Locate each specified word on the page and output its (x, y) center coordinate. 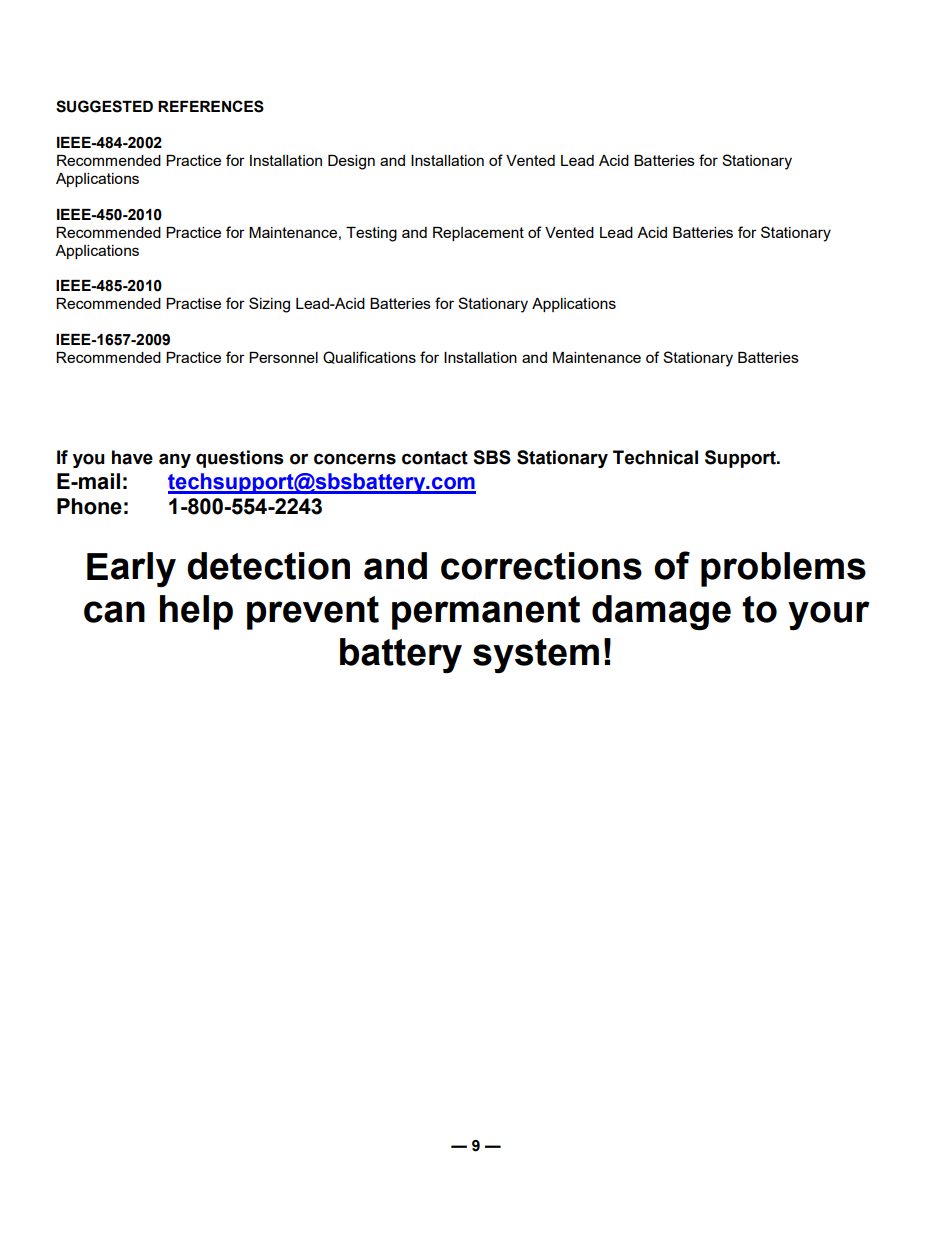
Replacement (478, 234)
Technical (655, 457)
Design (351, 162)
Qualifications (369, 357)
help (196, 612)
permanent (486, 613)
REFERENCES (211, 106)
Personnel (283, 357)
